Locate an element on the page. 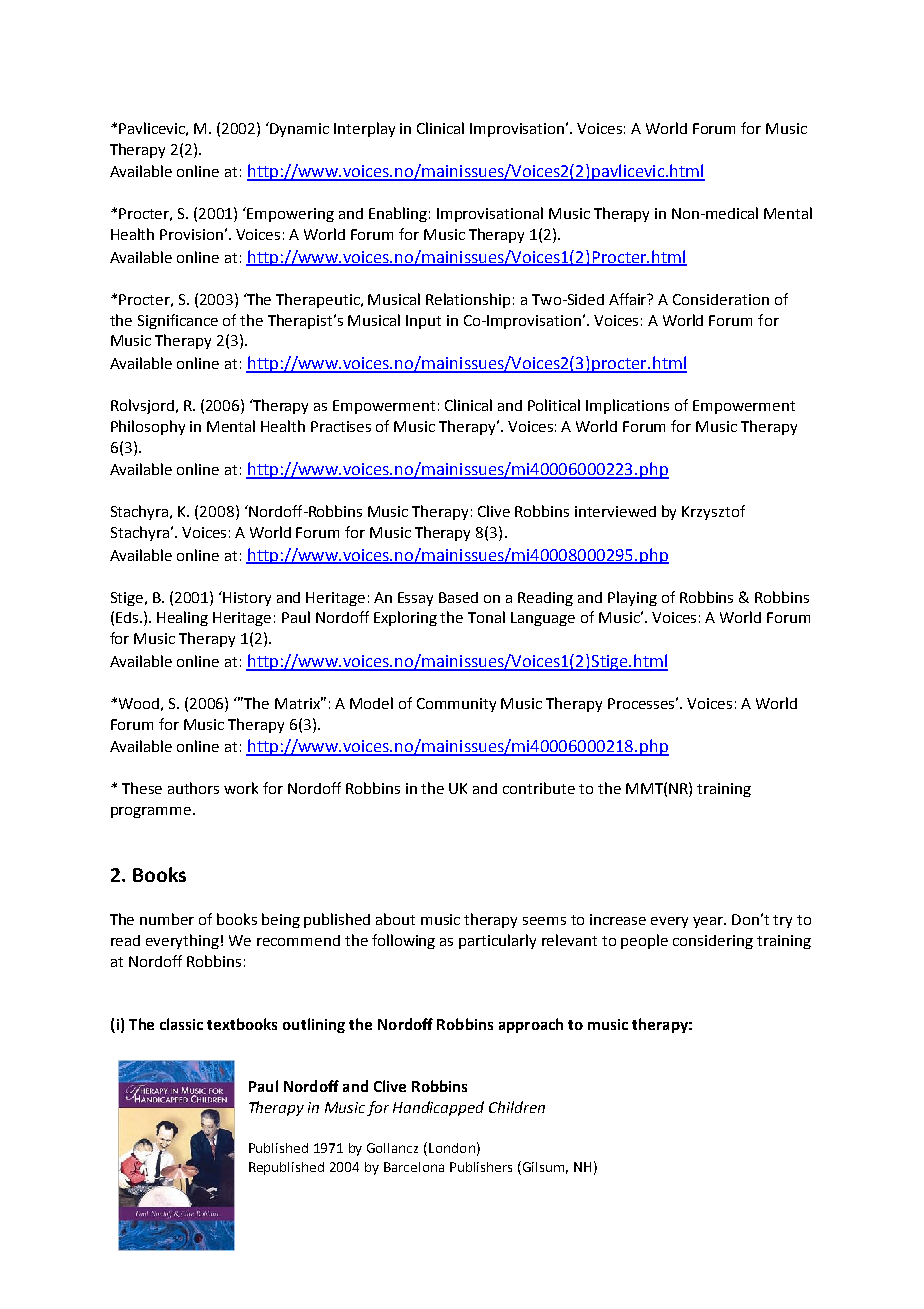  number is located at coordinates (167, 919).
